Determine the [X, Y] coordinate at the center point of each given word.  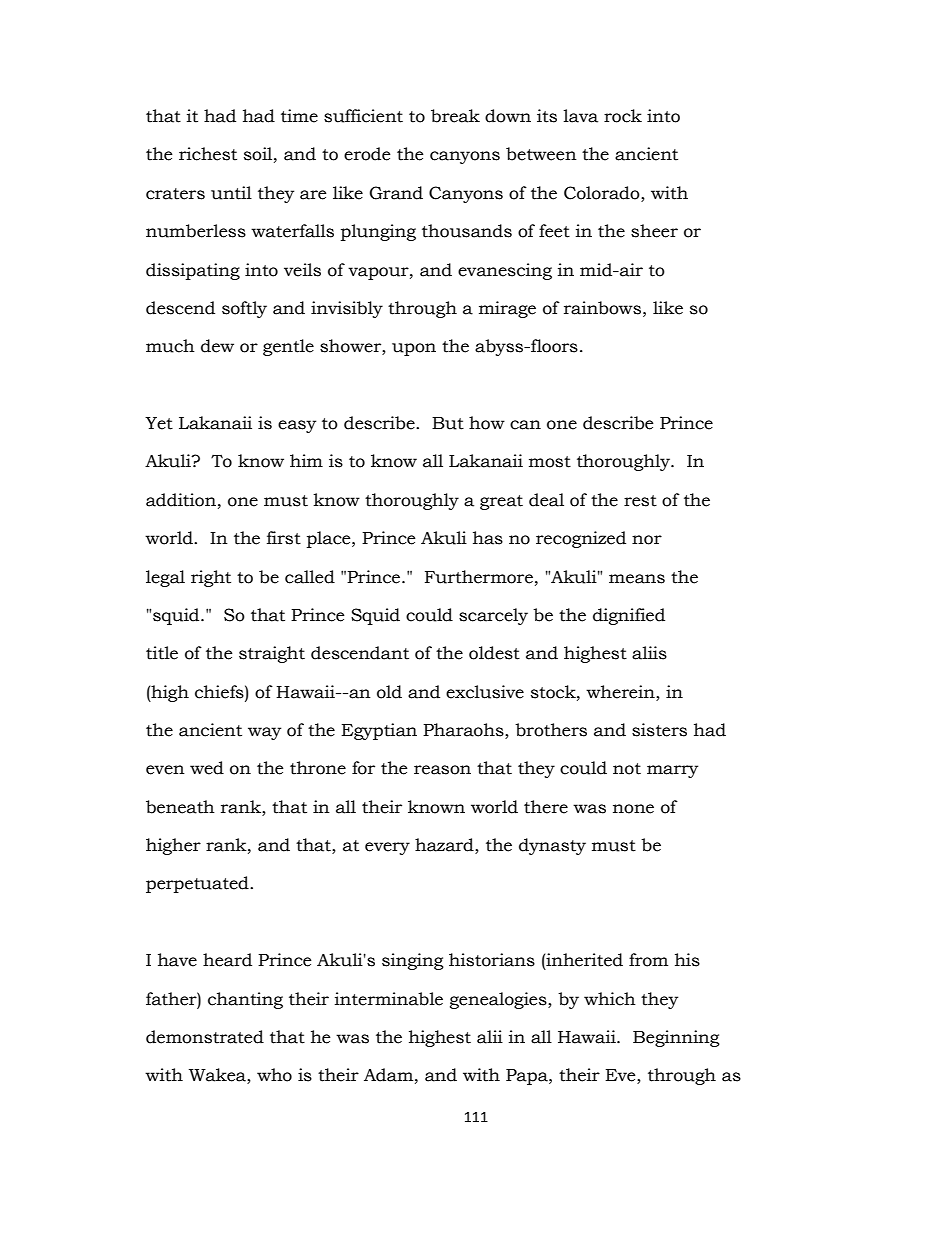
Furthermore [479, 577]
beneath [180, 807]
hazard [445, 846]
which [610, 999]
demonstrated [205, 1037]
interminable [389, 999]
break [455, 116]
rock [623, 116]
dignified [629, 616]
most [550, 462]
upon [414, 349]
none [633, 809]
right [211, 578]
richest [208, 154]
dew [217, 346]
